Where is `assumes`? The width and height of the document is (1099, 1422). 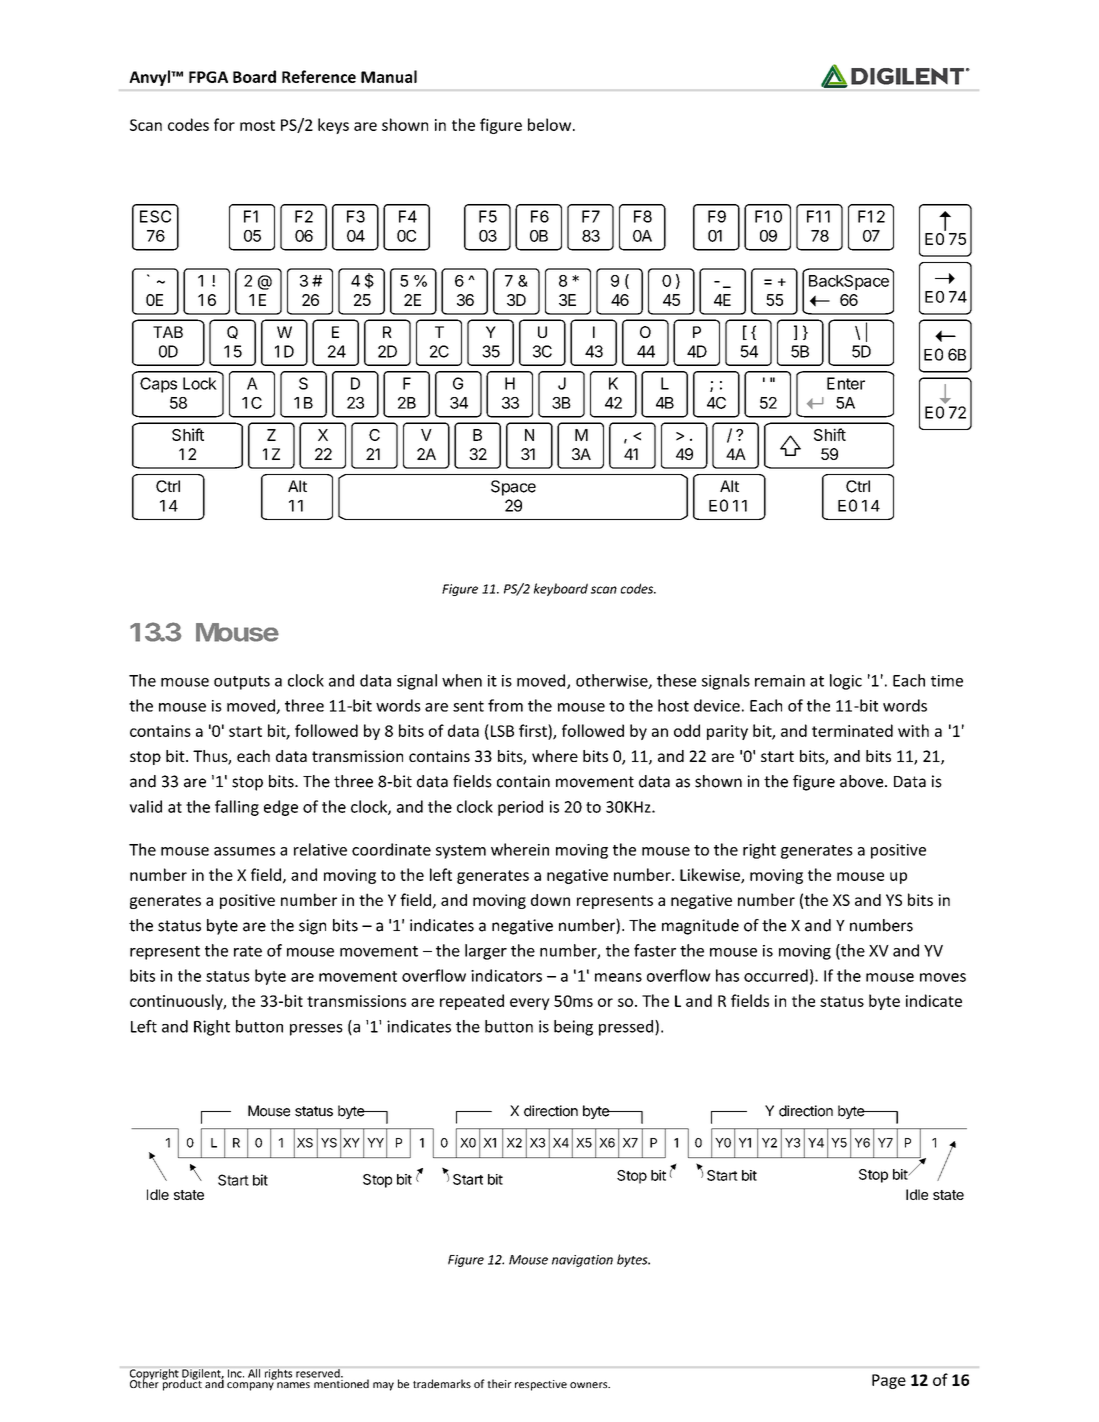
assumes is located at coordinates (244, 851).
